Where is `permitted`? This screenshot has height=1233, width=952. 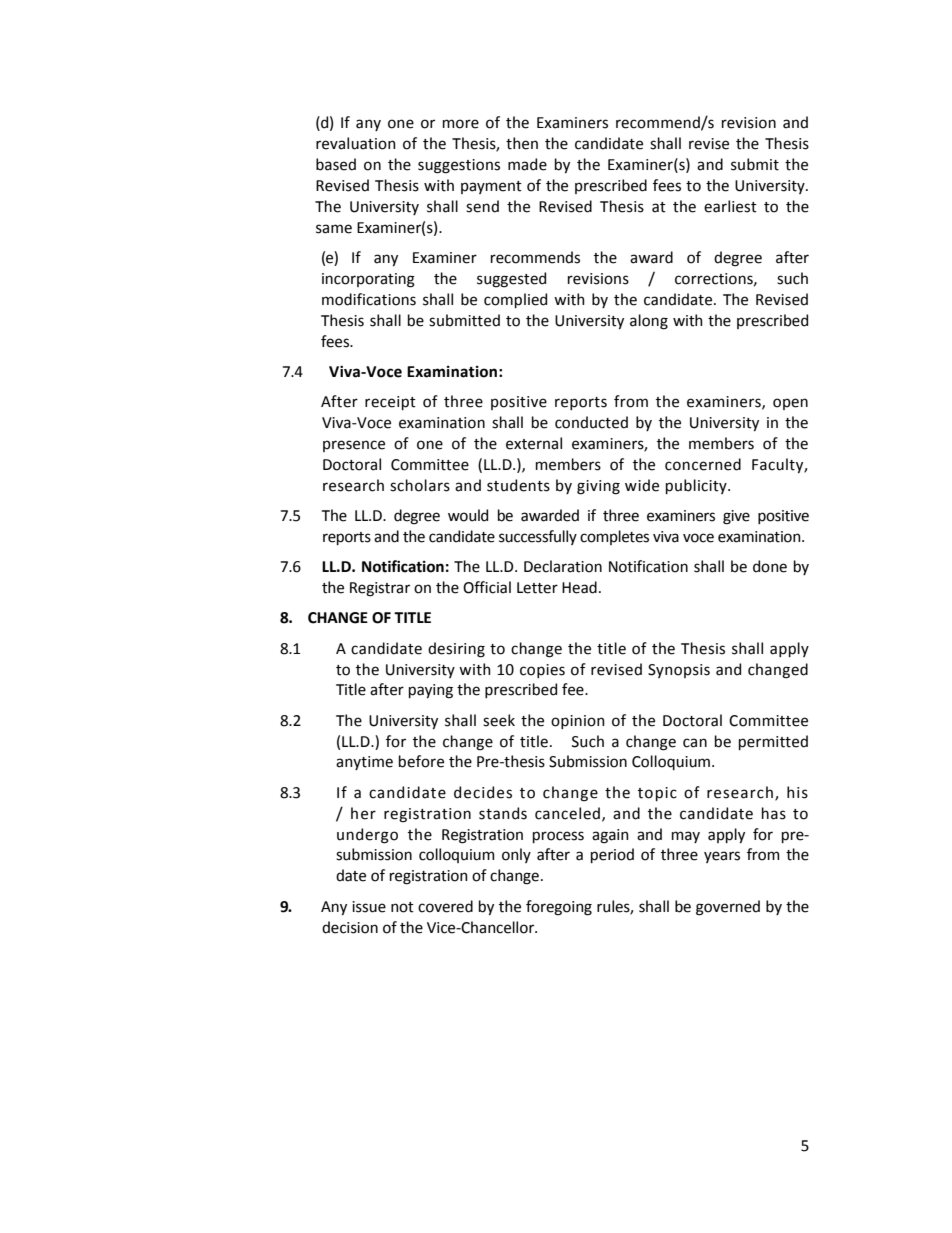
permitted is located at coordinates (773, 742).
